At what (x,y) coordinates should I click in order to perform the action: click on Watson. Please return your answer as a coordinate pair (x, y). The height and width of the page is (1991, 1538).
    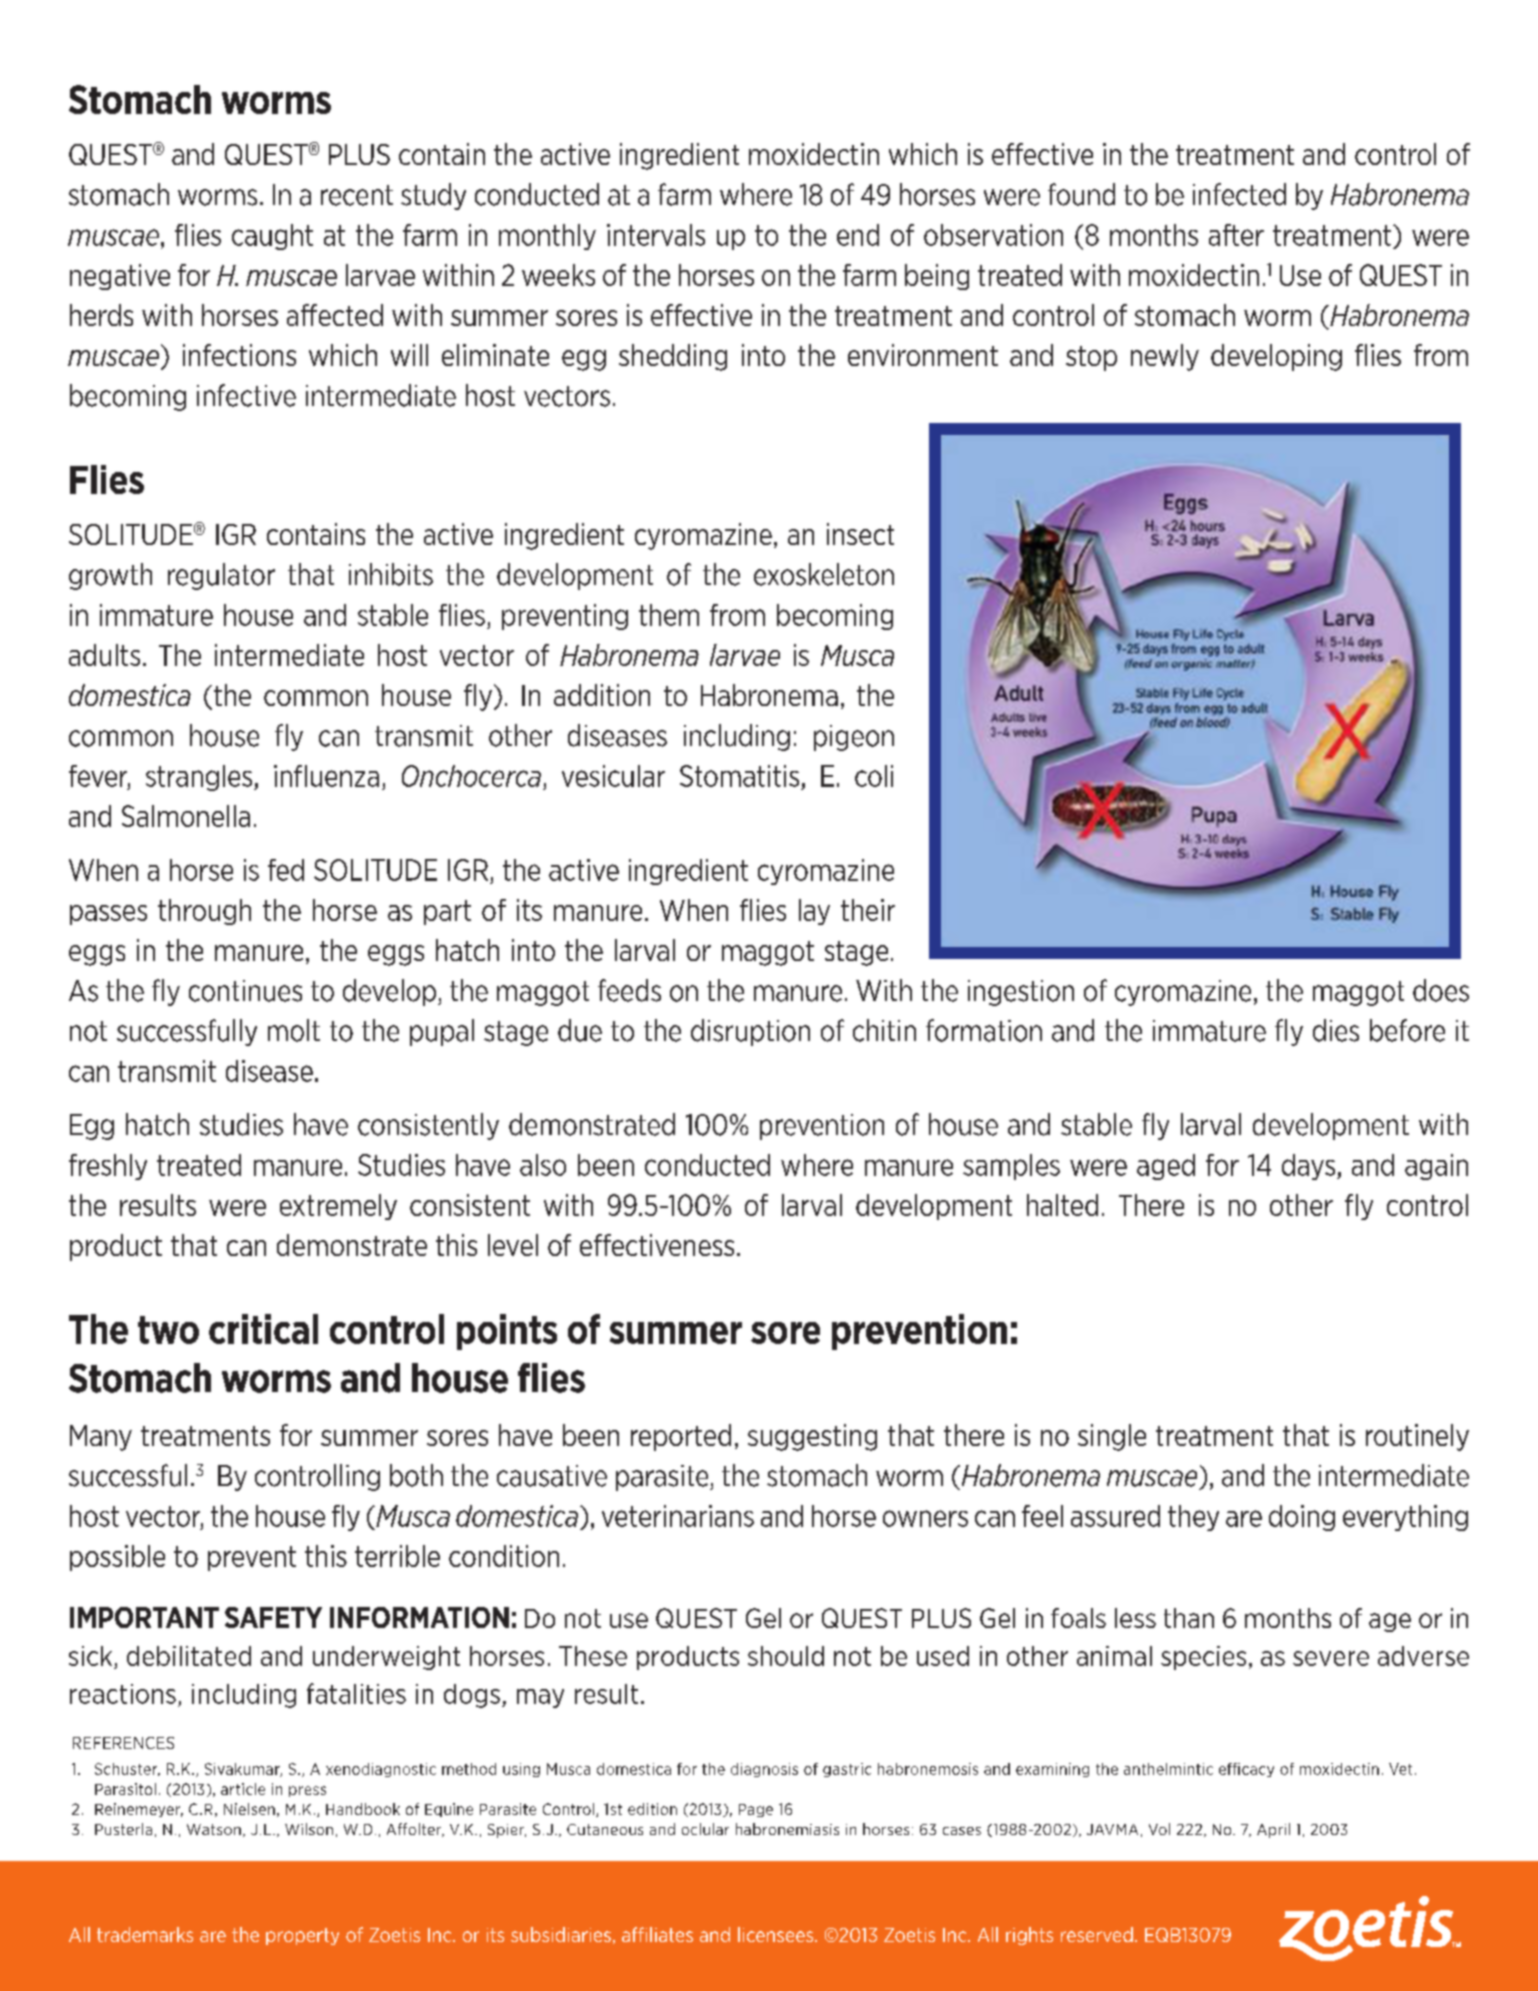
    Looking at the image, I should click on (214, 1829).
